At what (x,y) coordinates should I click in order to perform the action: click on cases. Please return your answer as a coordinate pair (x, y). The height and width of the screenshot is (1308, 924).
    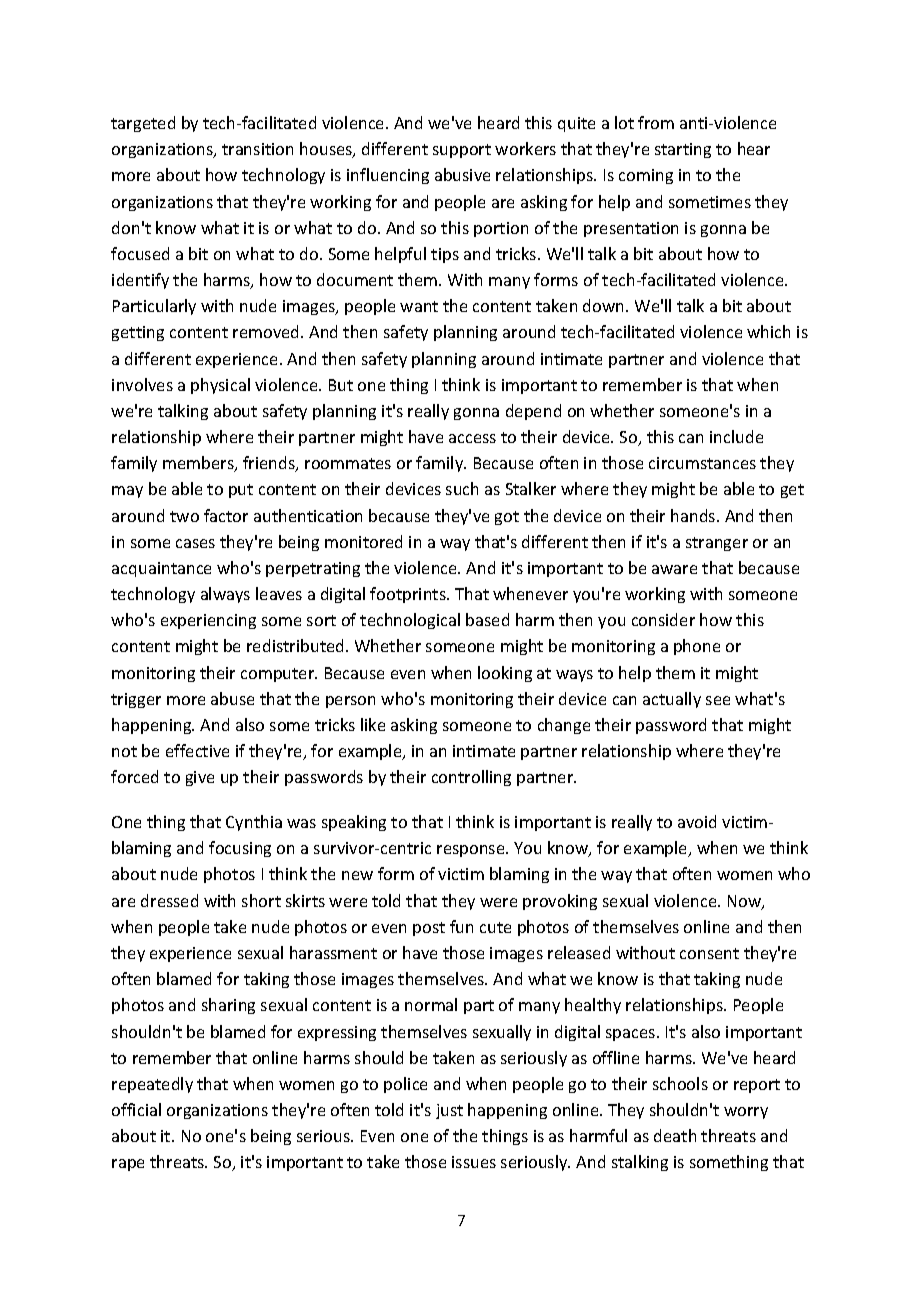
    Looking at the image, I should click on (195, 543).
